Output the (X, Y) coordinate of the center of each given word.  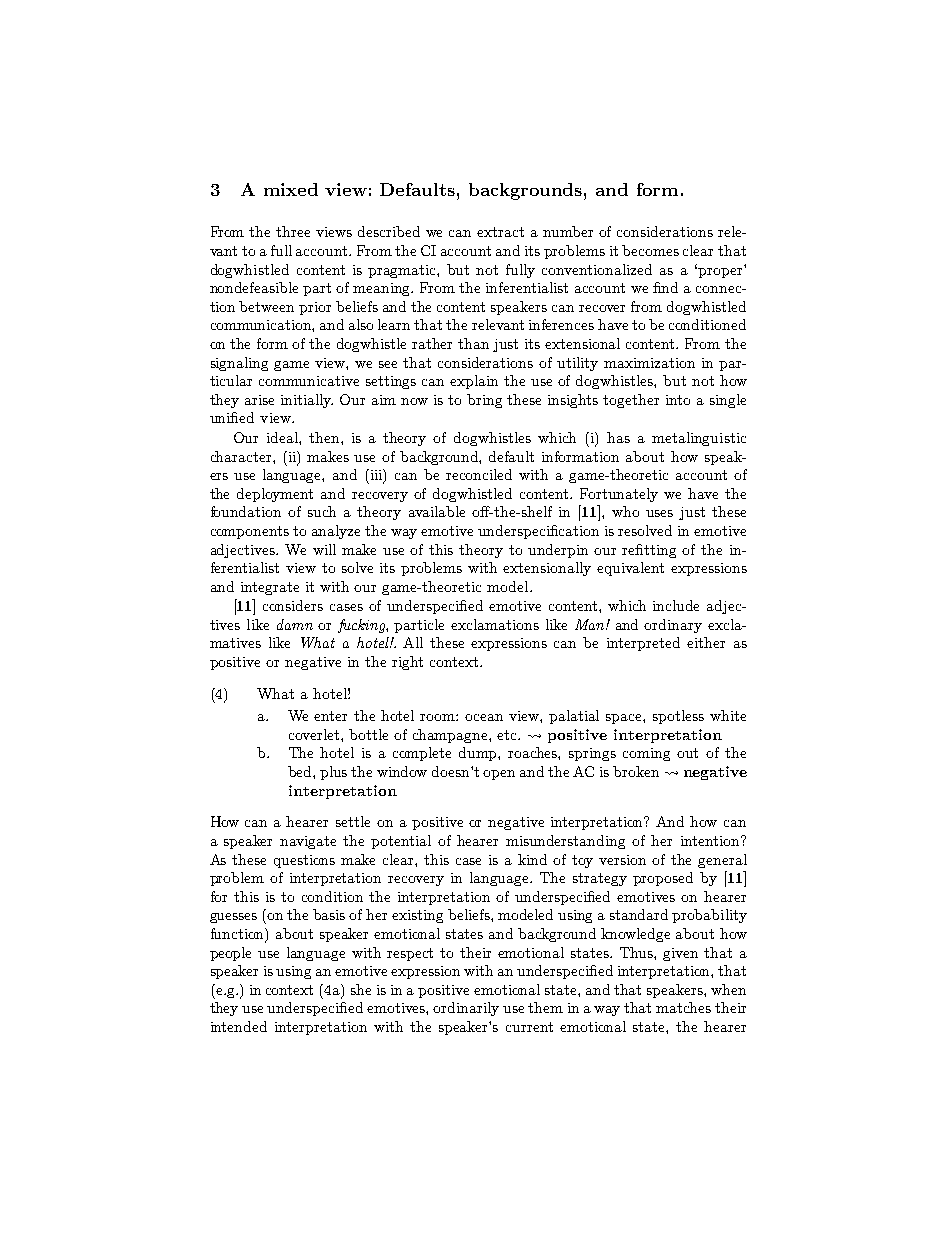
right (407, 663)
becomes (650, 250)
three (293, 231)
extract (500, 232)
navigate (308, 842)
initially (307, 401)
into (678, 400)
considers (293, 605)
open (499, 775)
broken (636, 771)
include (676, 605)
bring (484, 401)
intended (239, 1026)
